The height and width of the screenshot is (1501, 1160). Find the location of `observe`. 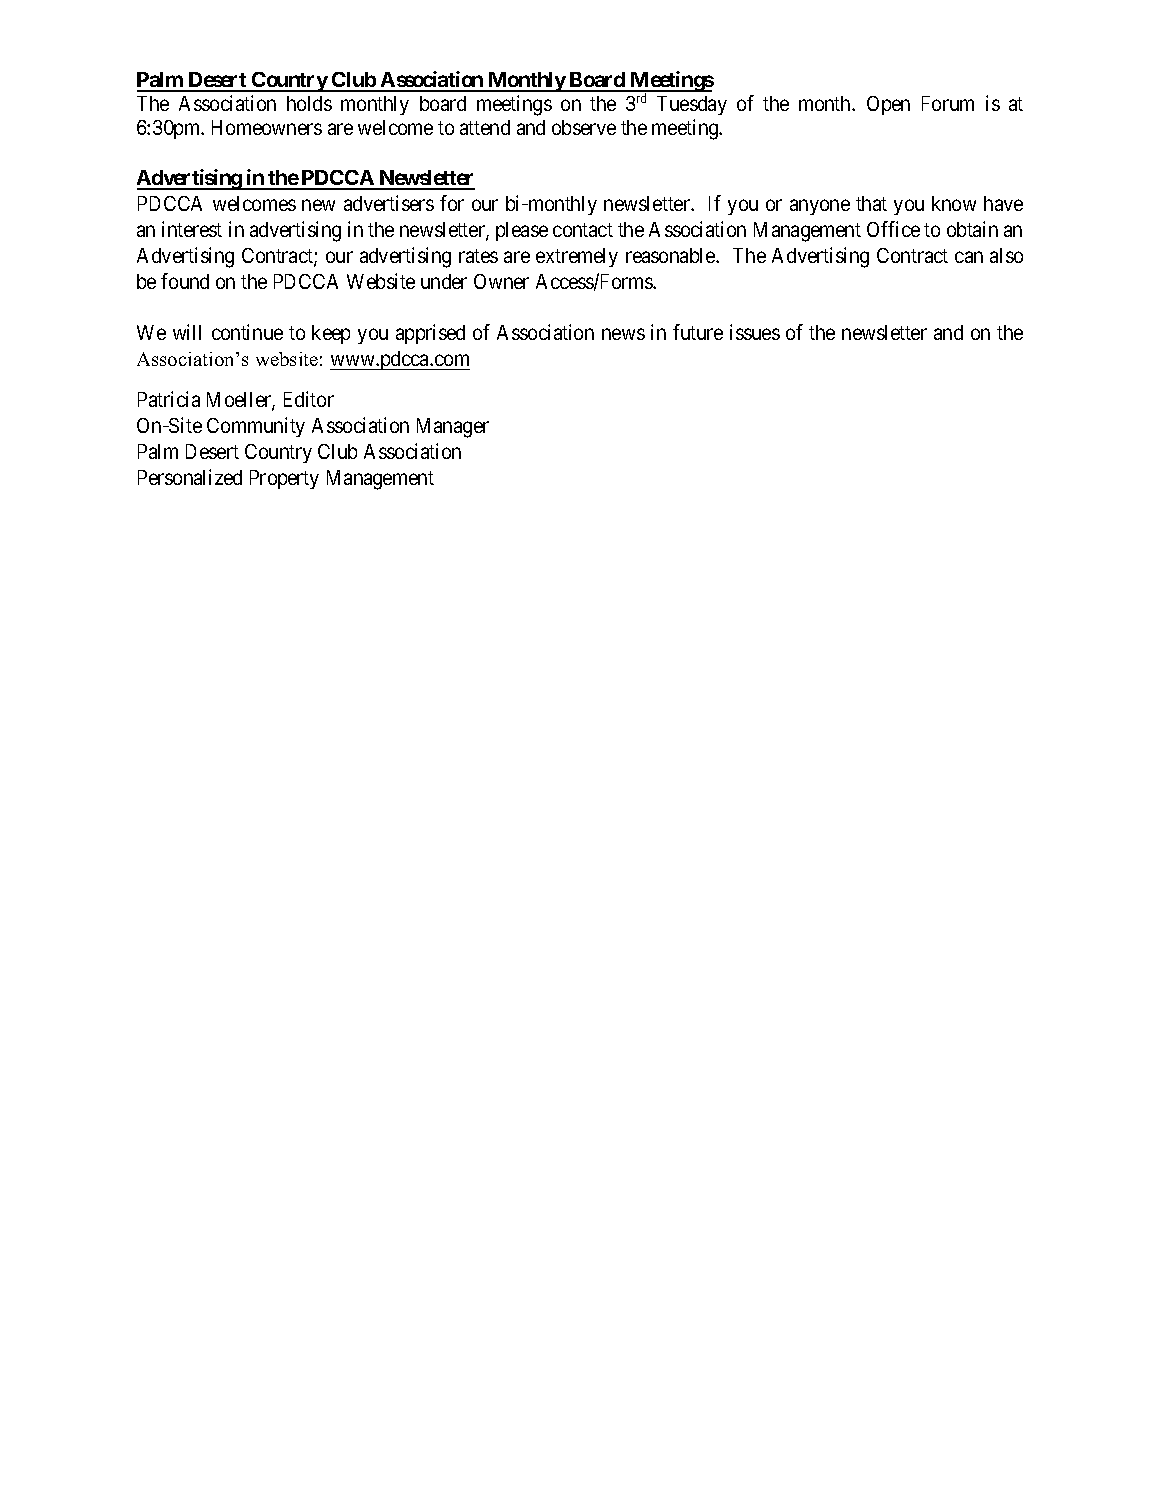

observe is located at coordinates (584, 127).
